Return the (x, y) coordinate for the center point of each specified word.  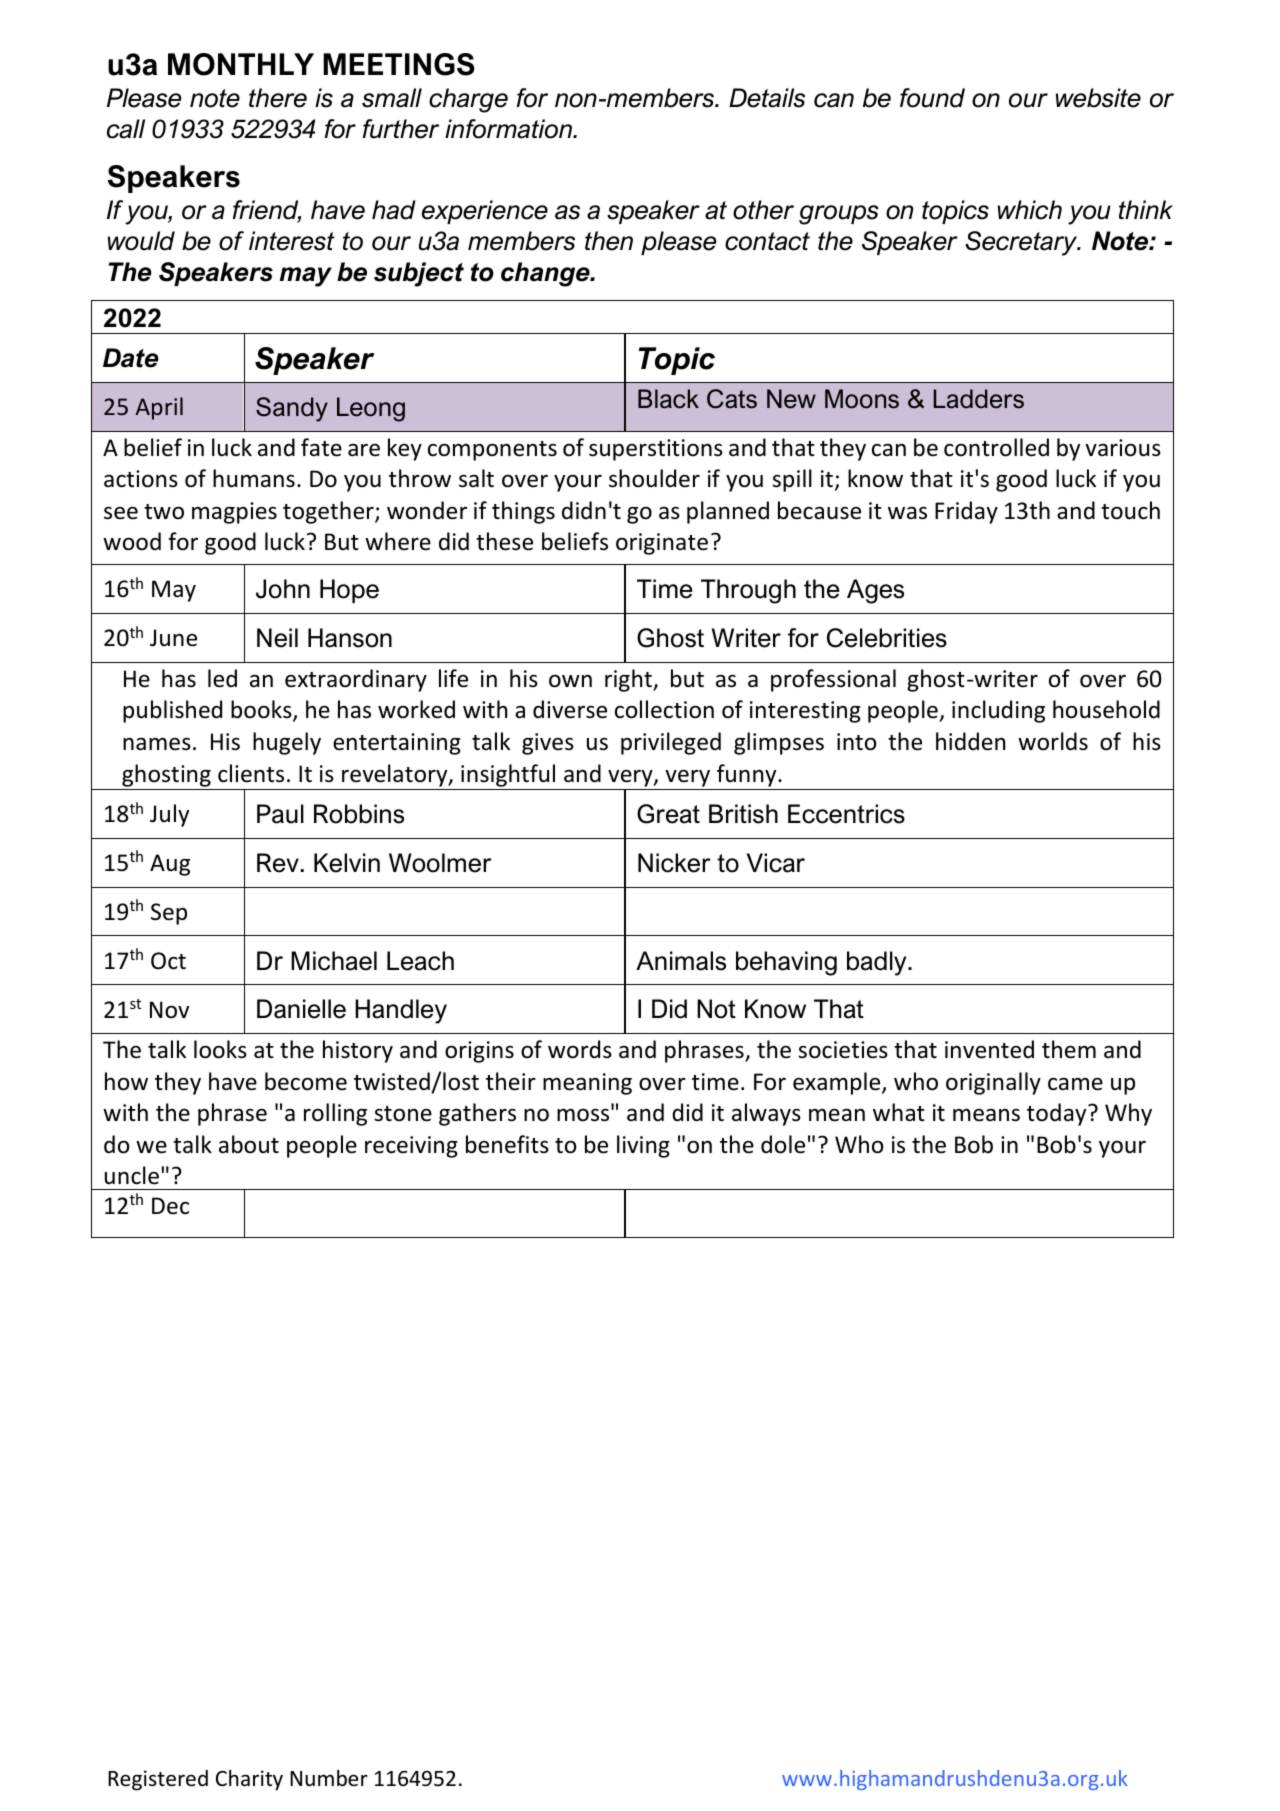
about (249, 1144)
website (1098, 98)
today (1058, 1114)
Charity (249, 1780)
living (643, 1146)
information (509, 129)
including (998, 711)
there (278, 98)
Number (329, 1778)
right (629, 680)
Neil (277, 638)
